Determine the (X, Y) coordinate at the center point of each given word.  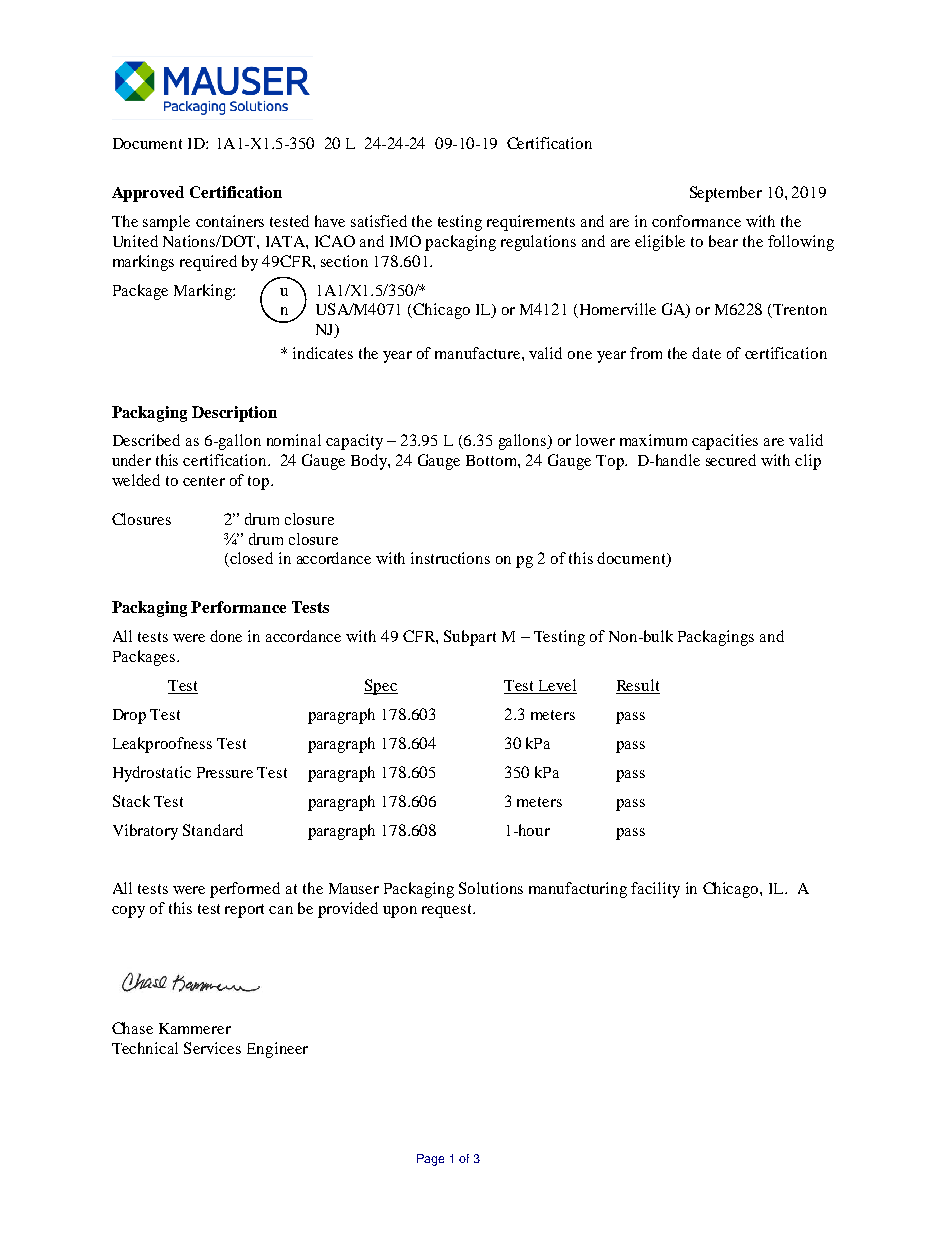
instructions (450, 558)
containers (230, 221)
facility (655, 890)
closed (250, 559)
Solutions (491, 888)
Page (430, 1160)
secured (731, 460)
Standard (213, 830)
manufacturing (578, 890)
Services (212, 1048)
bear (723, 241)
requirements (531, 223)
